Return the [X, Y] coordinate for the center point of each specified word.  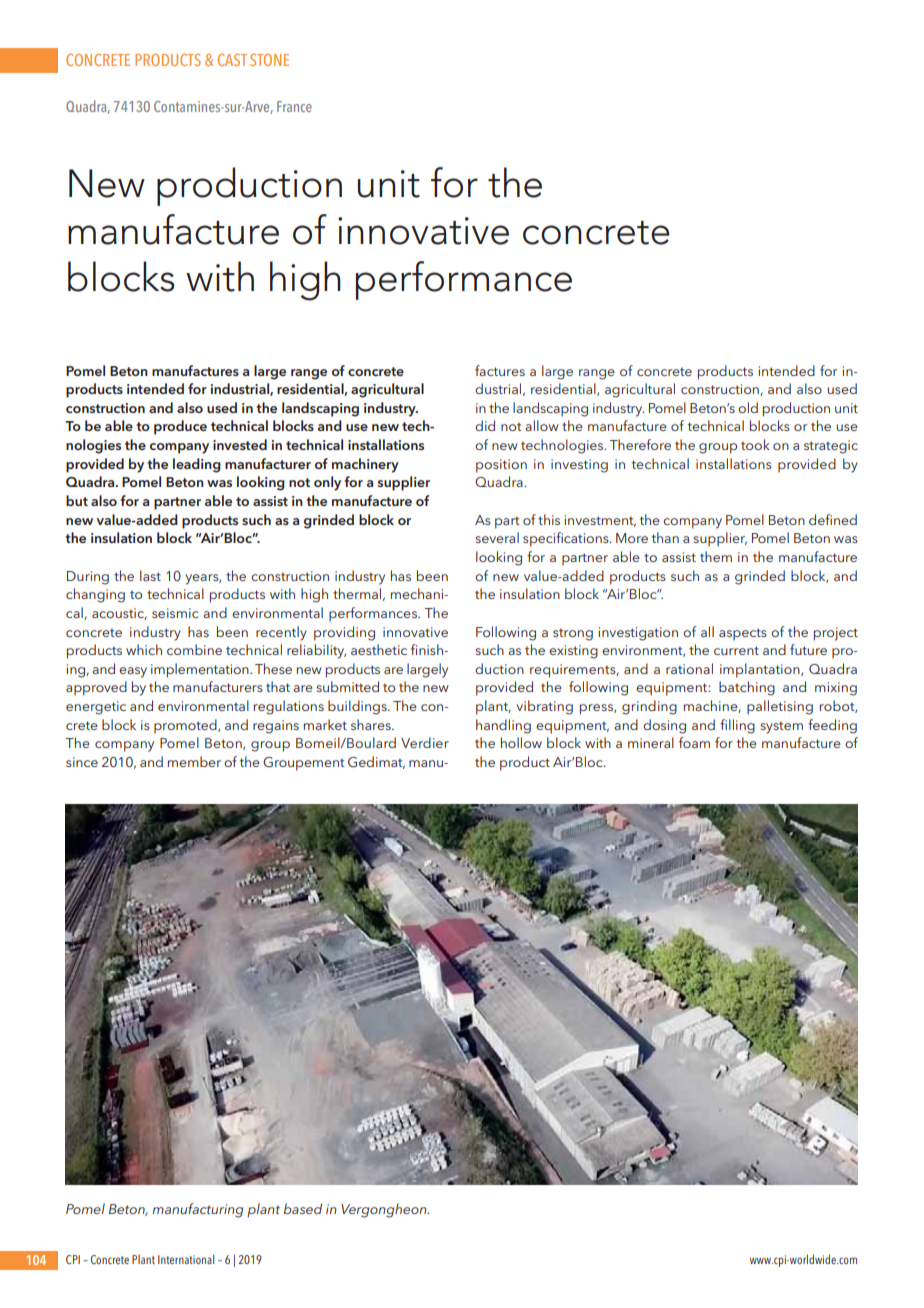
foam [694, 742]
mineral [651, 742]
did [485, 425]
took [755, 444]
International [186, 1259]
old [748, 407]
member [194, 761]
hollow [521, 742]
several [497, 537]
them [716, 556]
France [294, 106]
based [303, 1208]
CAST [232, 60]
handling [503, 726]
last [150, 575]
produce [180, 427]
